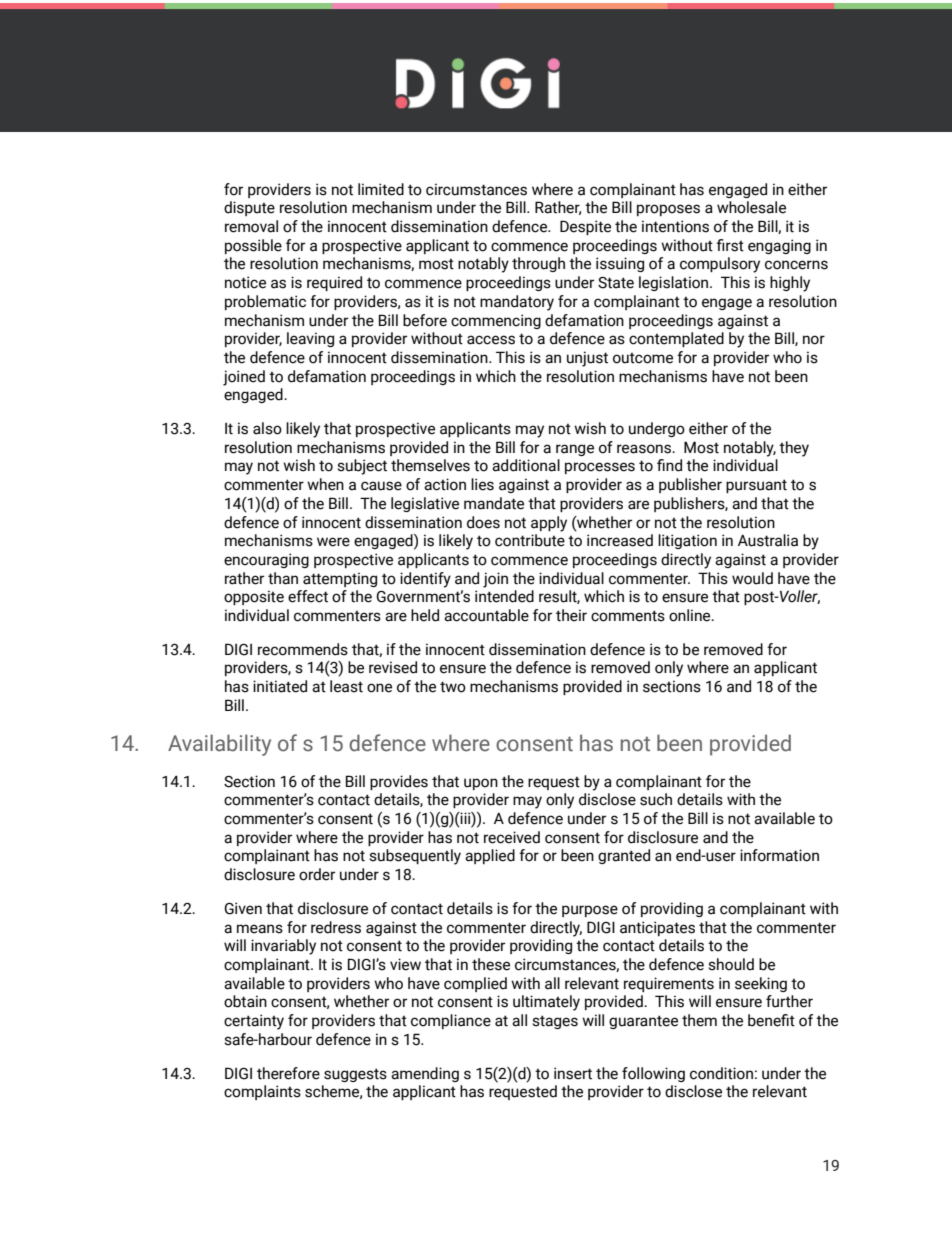 The height and width of the page is (1233, 952). Describe the element at coordinates (751, 207) in the page. I see `wholesale` at that location.
